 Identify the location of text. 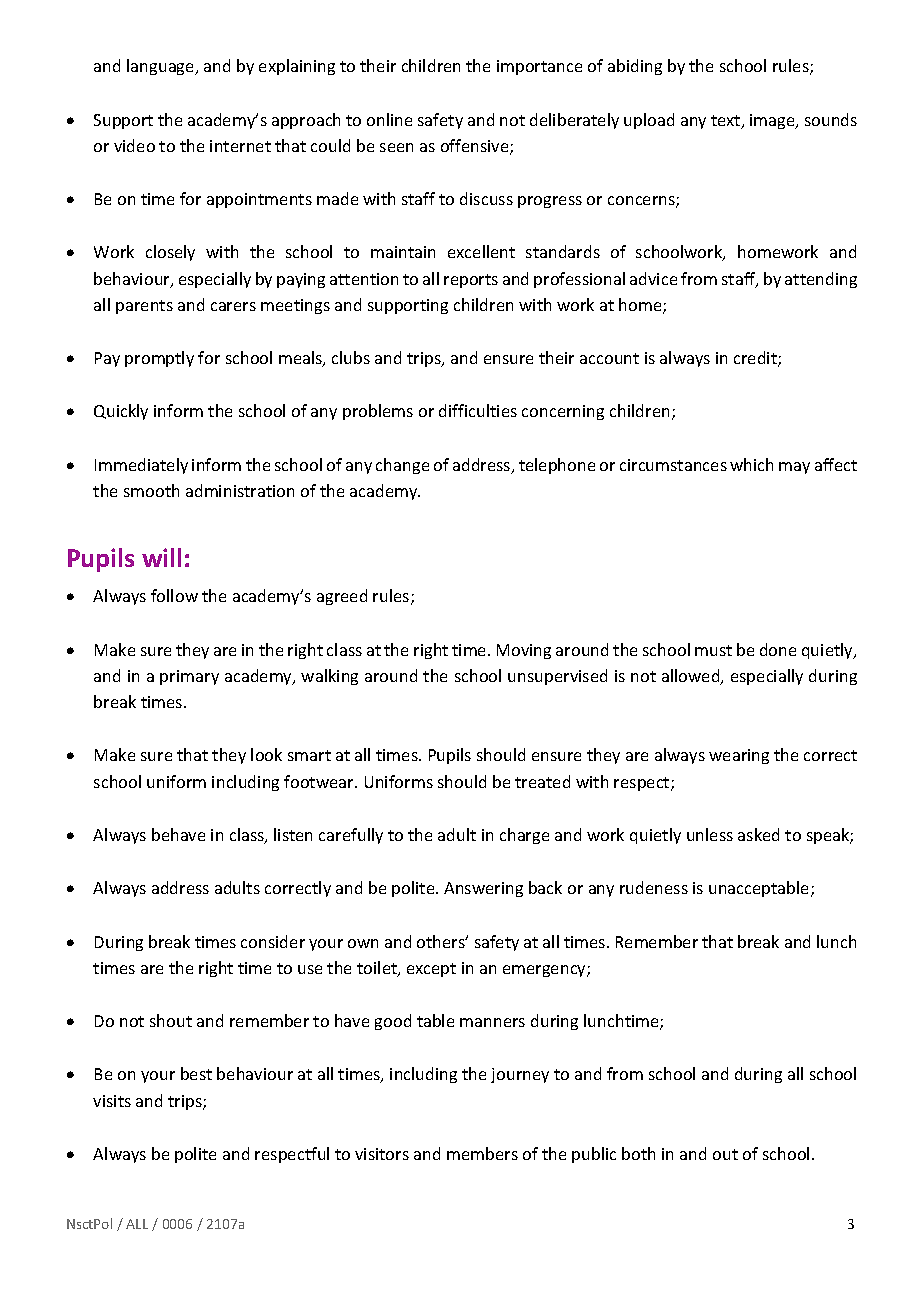
(727, 122).
